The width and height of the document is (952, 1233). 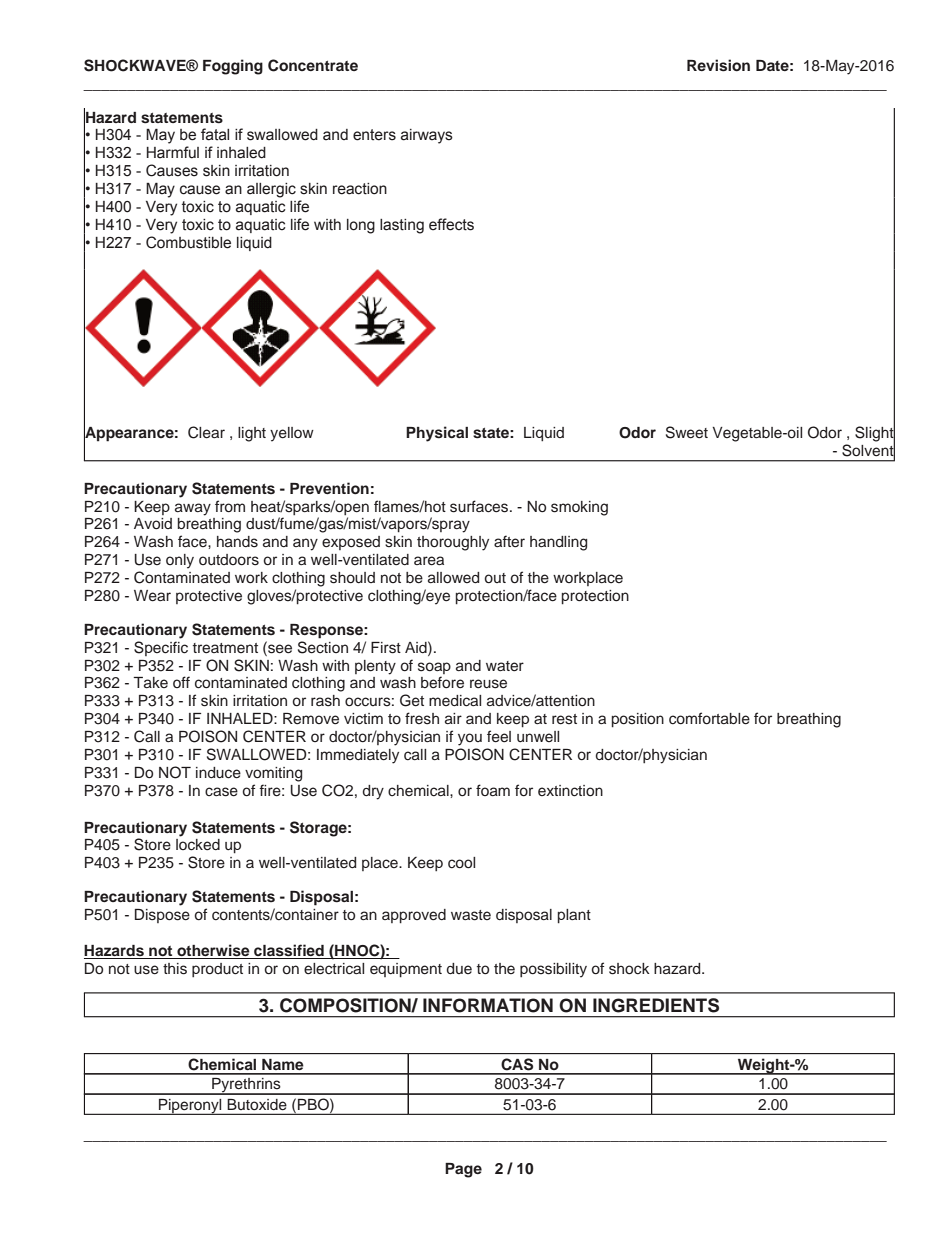 What do you see at coordinates (313, 65) in the document?
I see `Concentrate` at bounding box center [313, 65].
